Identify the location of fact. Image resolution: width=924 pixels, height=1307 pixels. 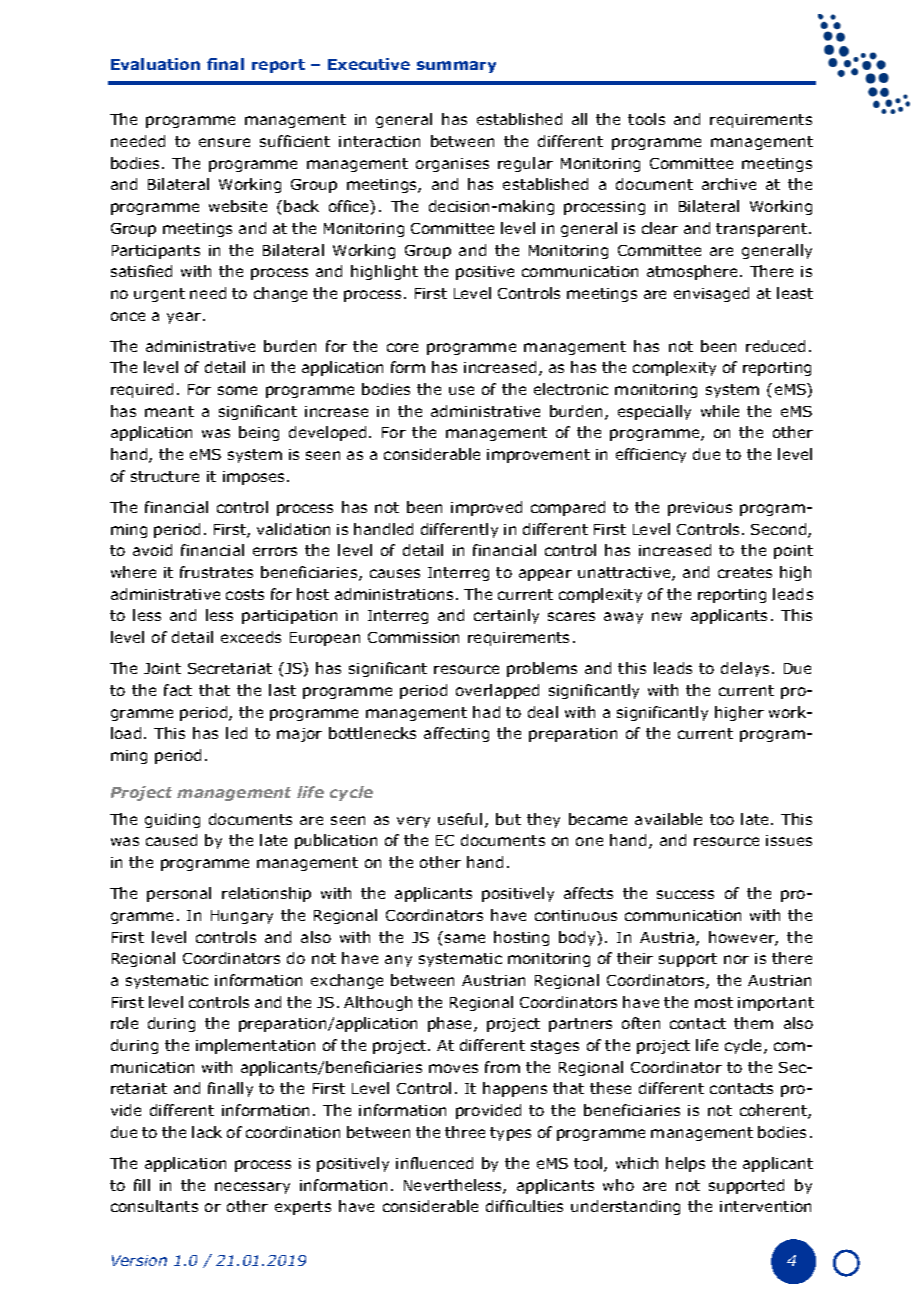
(178, 690).
